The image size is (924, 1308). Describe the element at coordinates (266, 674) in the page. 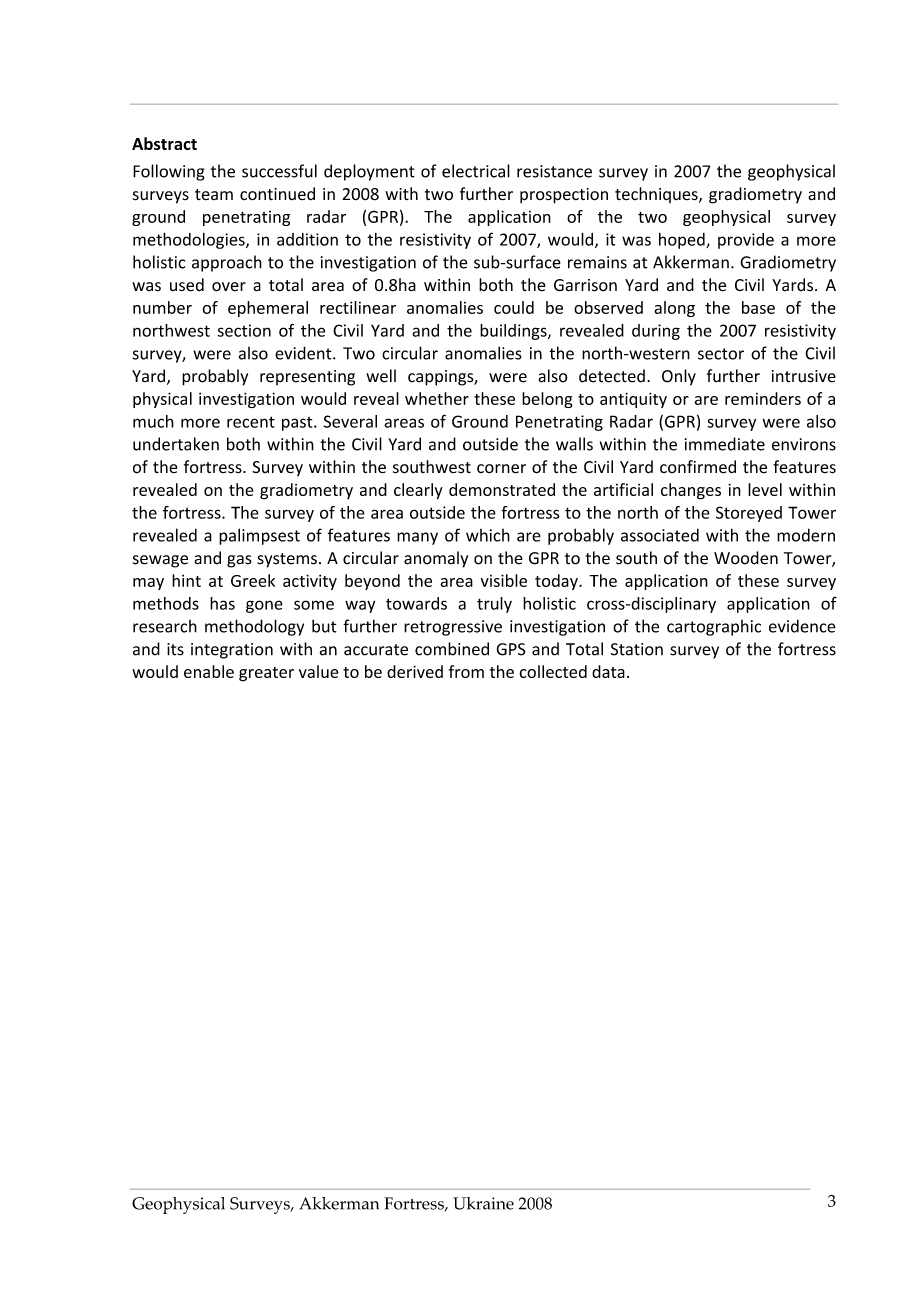

I see `greater` at that location.
